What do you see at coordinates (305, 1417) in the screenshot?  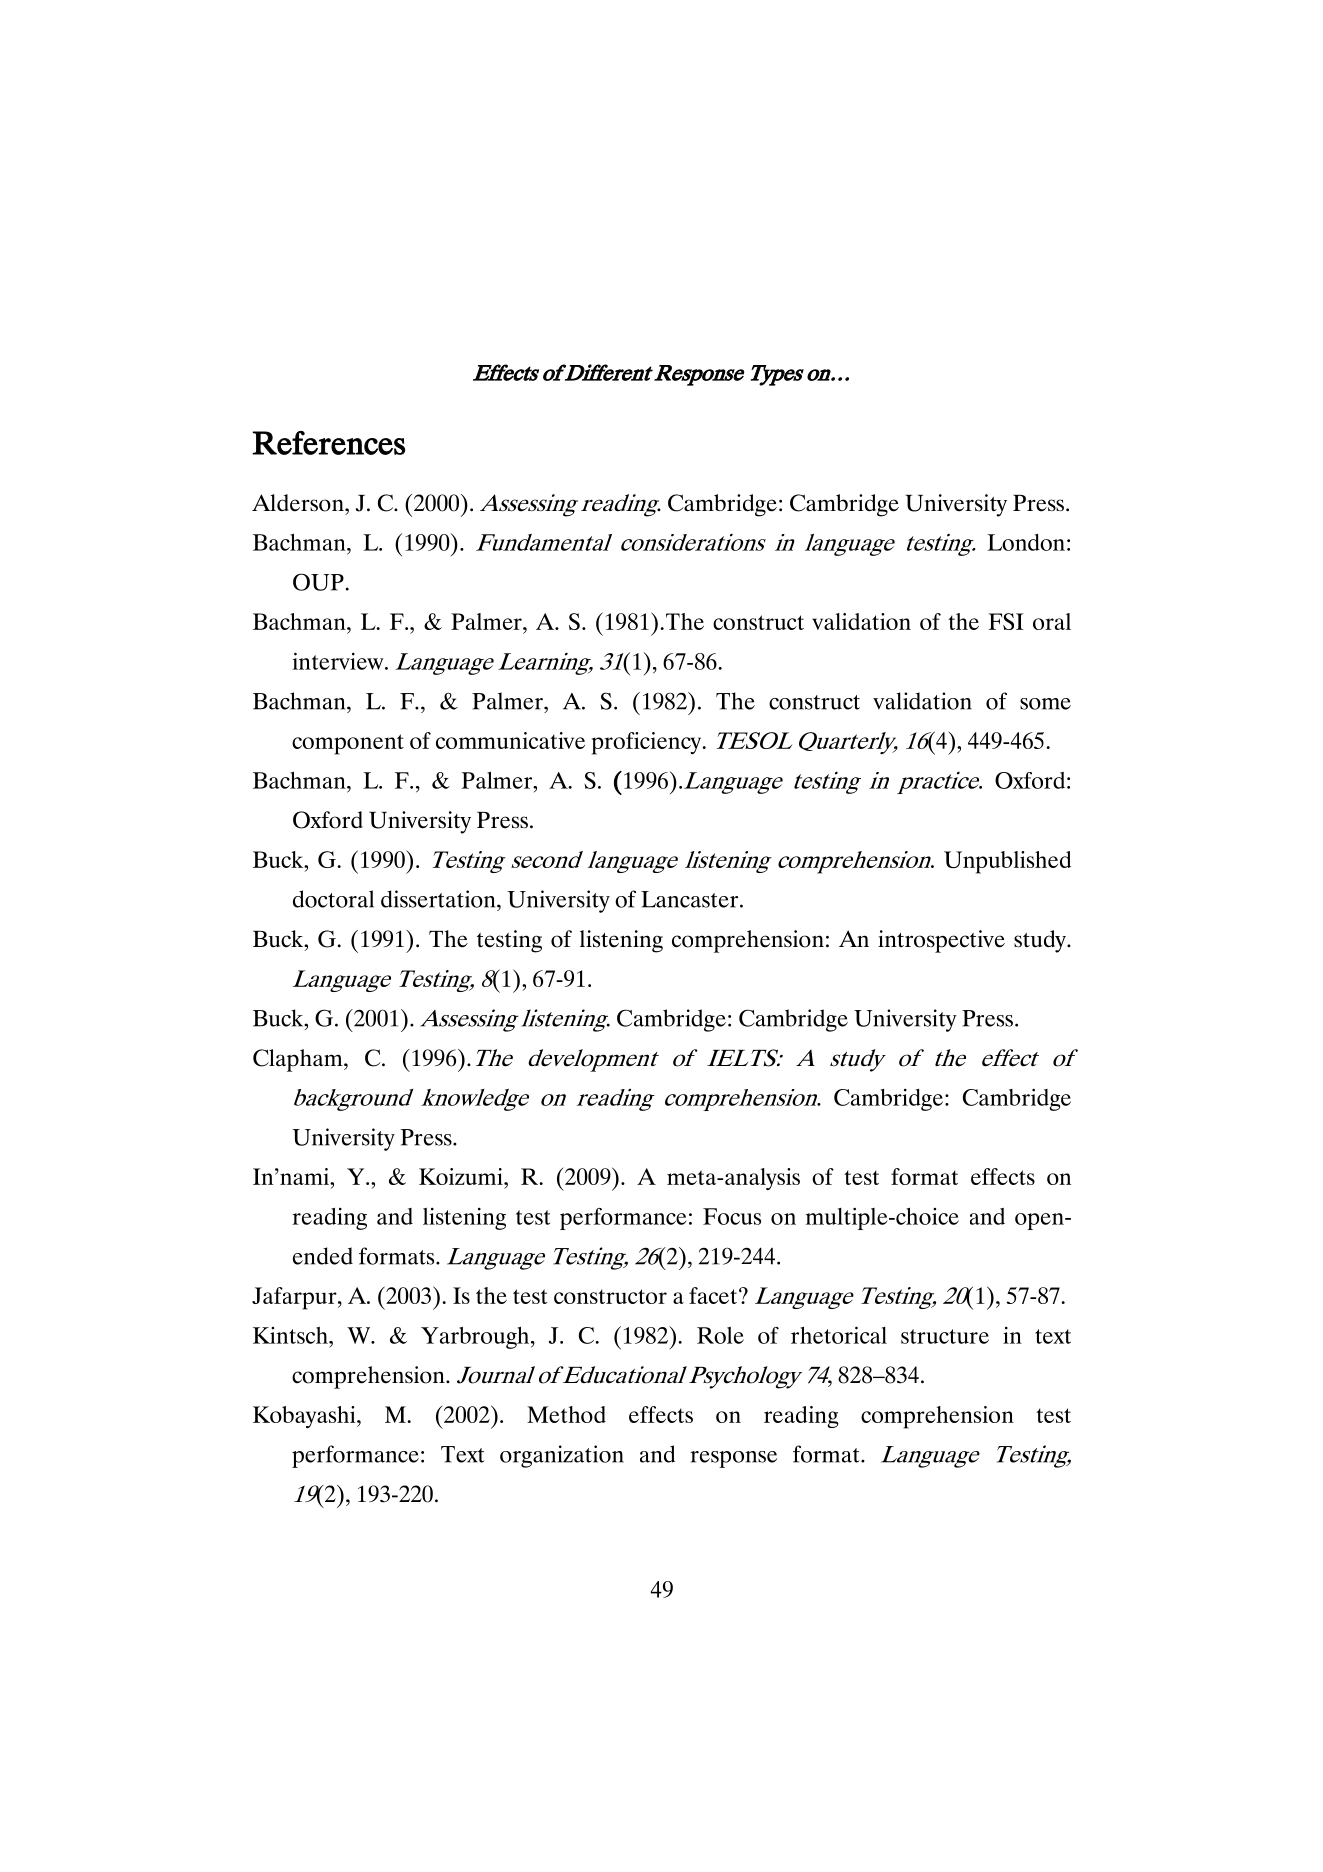 I see `Kobayashi` at bounding box center [305, 1417].
